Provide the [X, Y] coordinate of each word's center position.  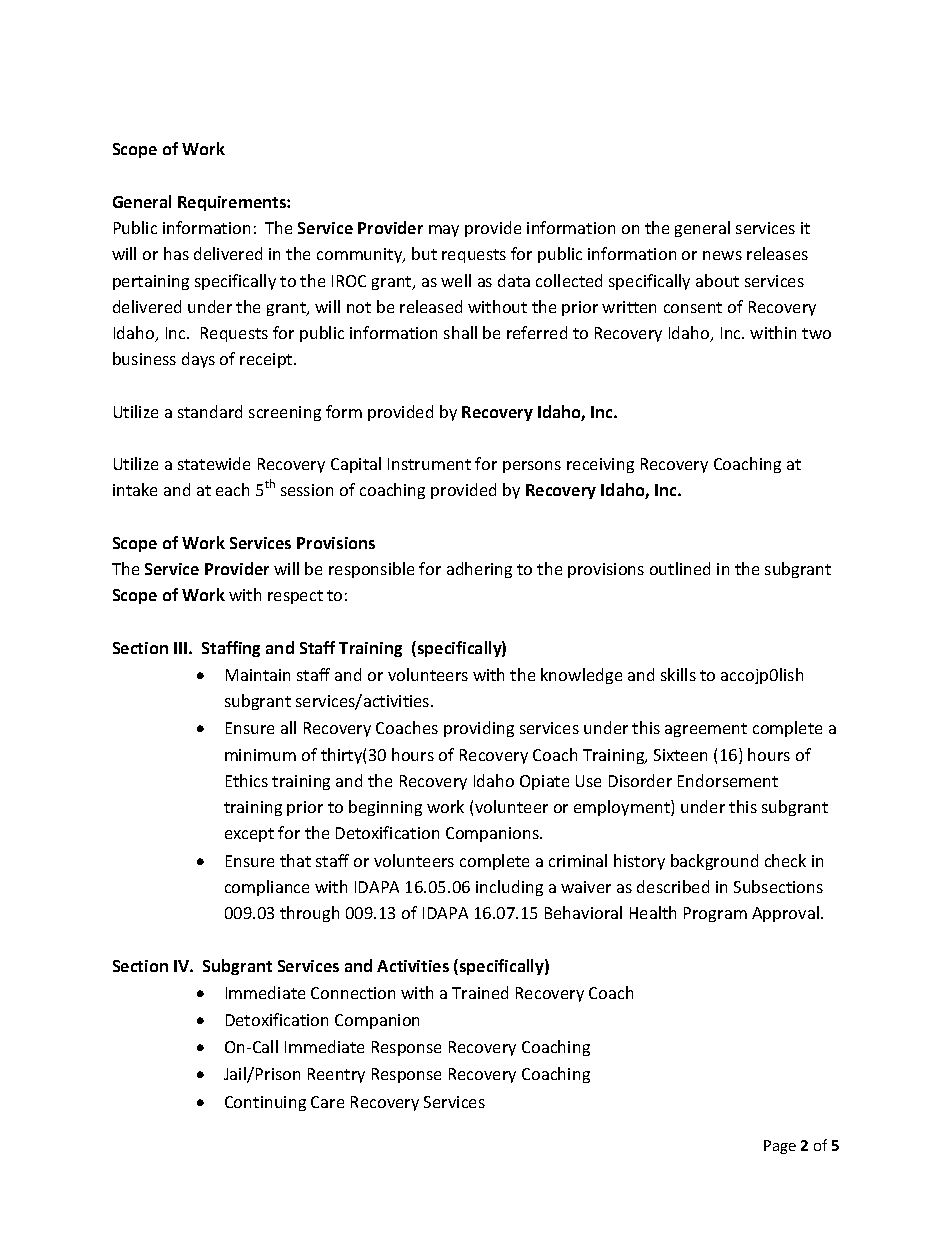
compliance [267, 888]
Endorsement [728, 780]
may [444, 231]
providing [479, 729]
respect [295, 597]
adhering [479, 570]
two [816, 333]
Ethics [247, 780]
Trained [480, 992]
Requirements [233, 203]
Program [715, 914]
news [722, 255]
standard [210, 411]
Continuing [265, 1103]
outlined [680, 568]
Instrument [429, 464]
